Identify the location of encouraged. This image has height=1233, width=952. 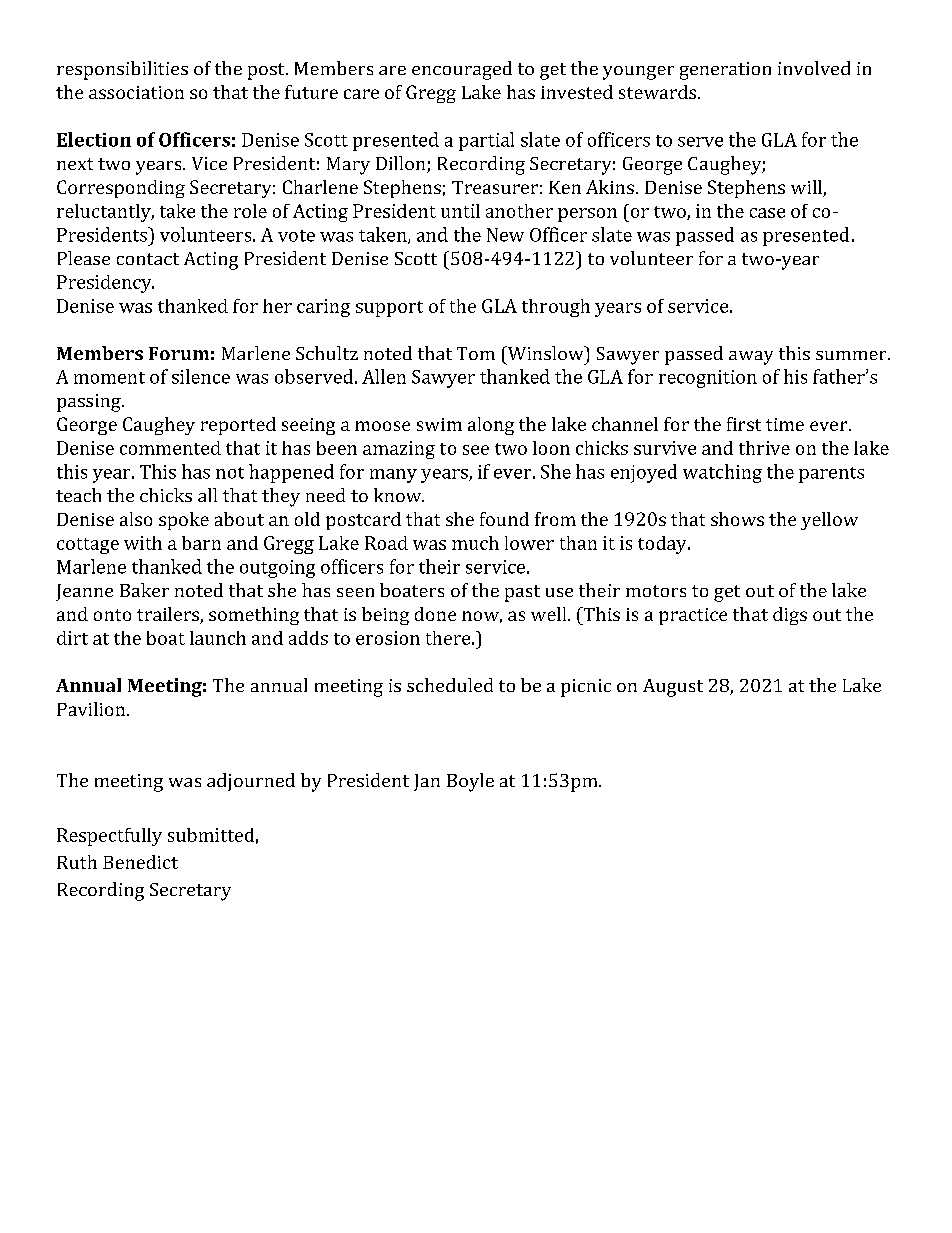
(462, 70).
